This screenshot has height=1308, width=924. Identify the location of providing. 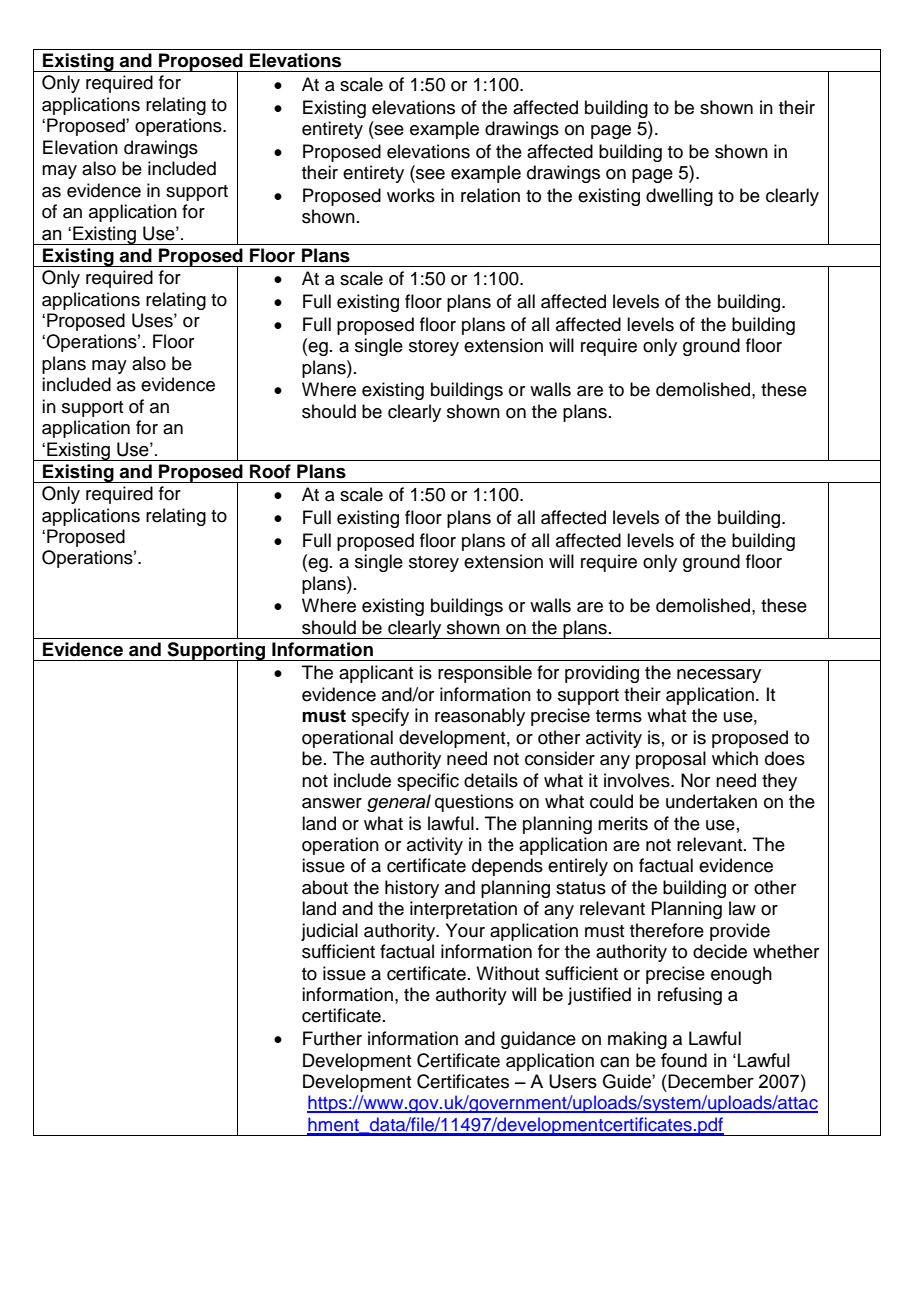
(602, 674).
